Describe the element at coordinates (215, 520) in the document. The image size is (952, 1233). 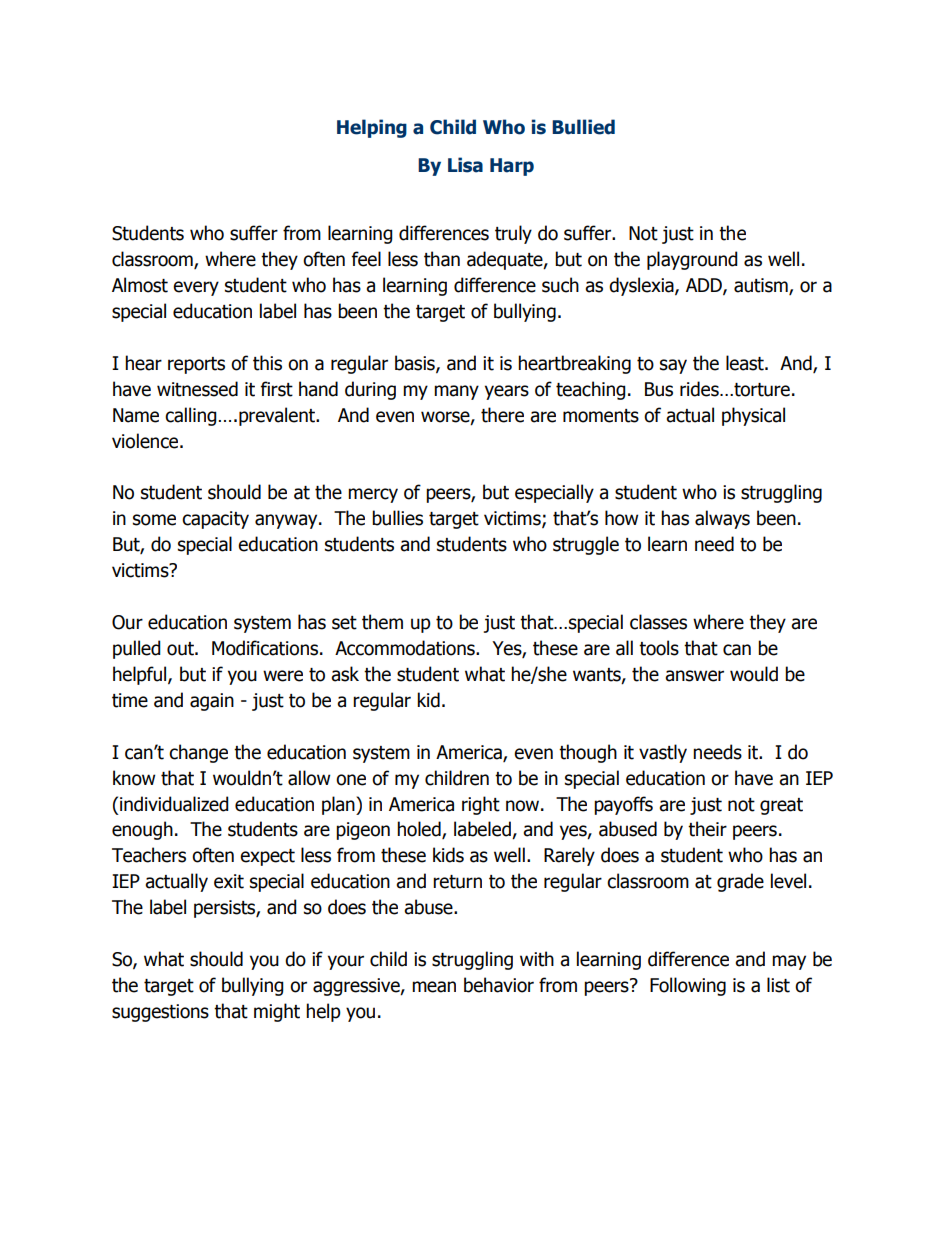
I see `capacity` at that location.
